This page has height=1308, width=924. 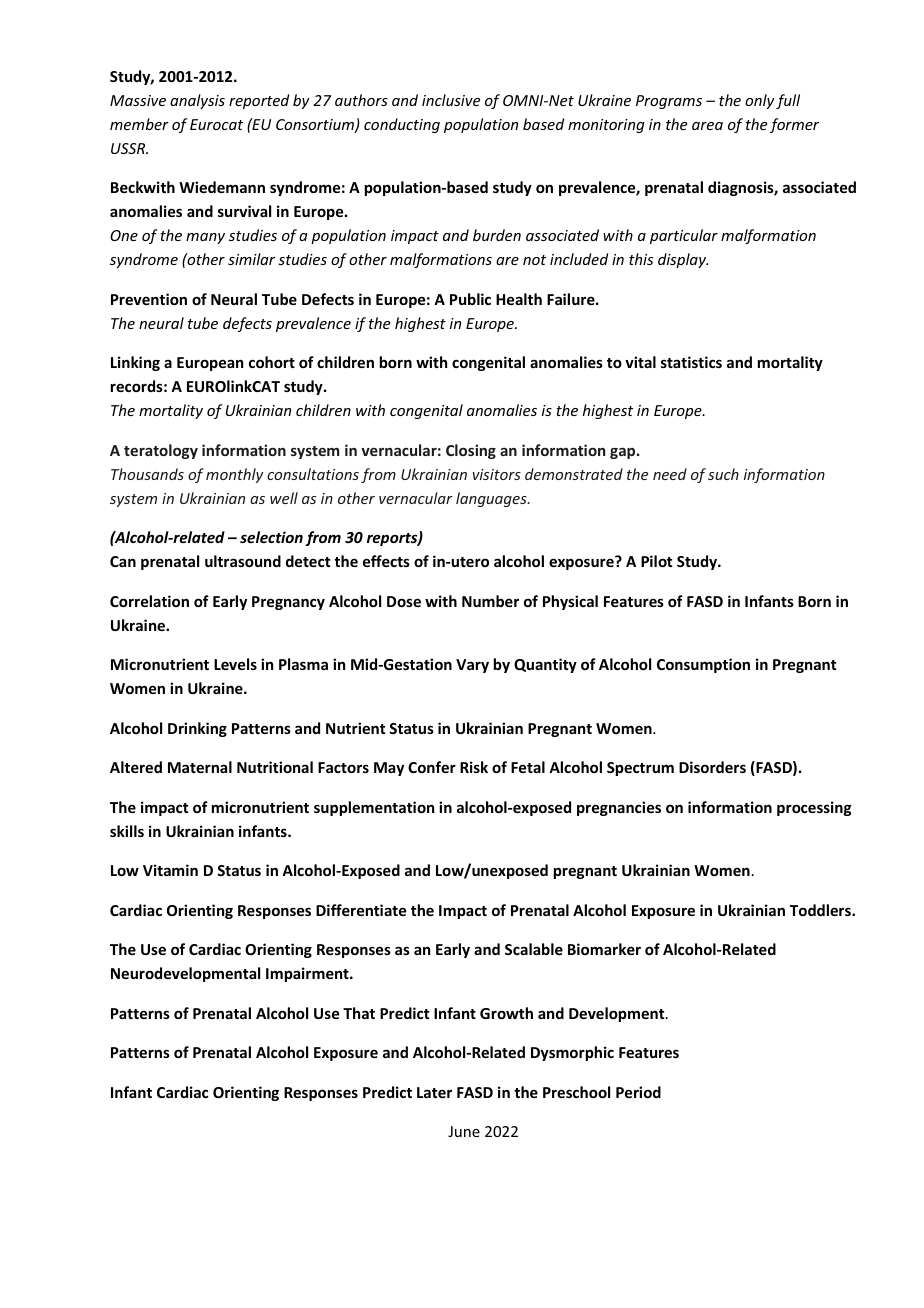 What do you see at coordinates (707, 126) in the page?
I see `area` at bounding box center [707, 126].
